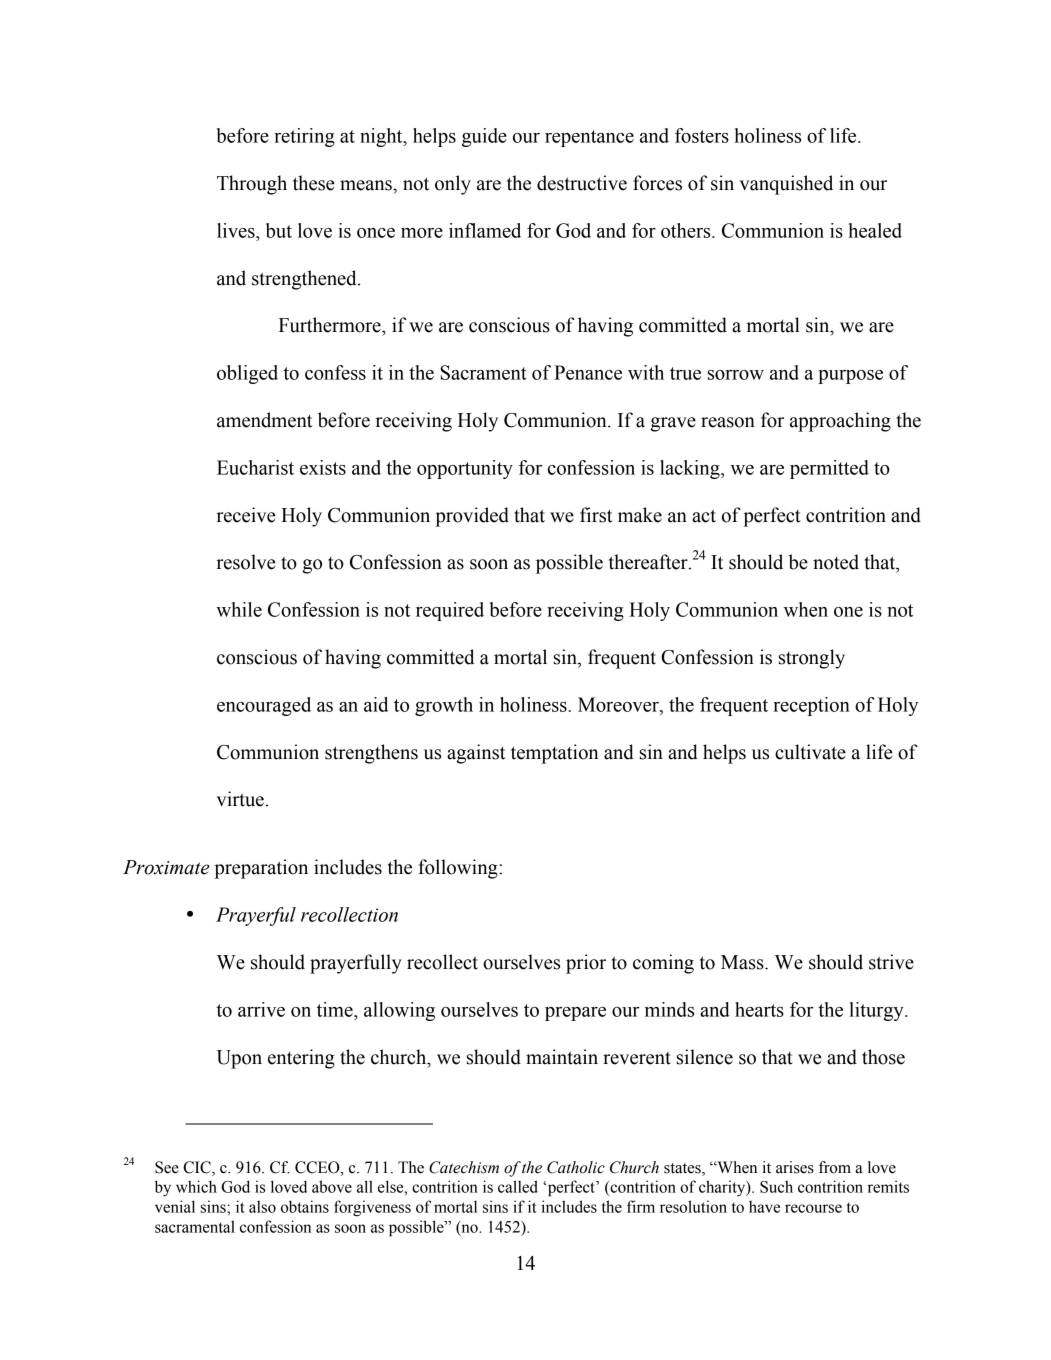  Describe the element at coordinates (582, 183) in the image. I see `destructive` at that location.
